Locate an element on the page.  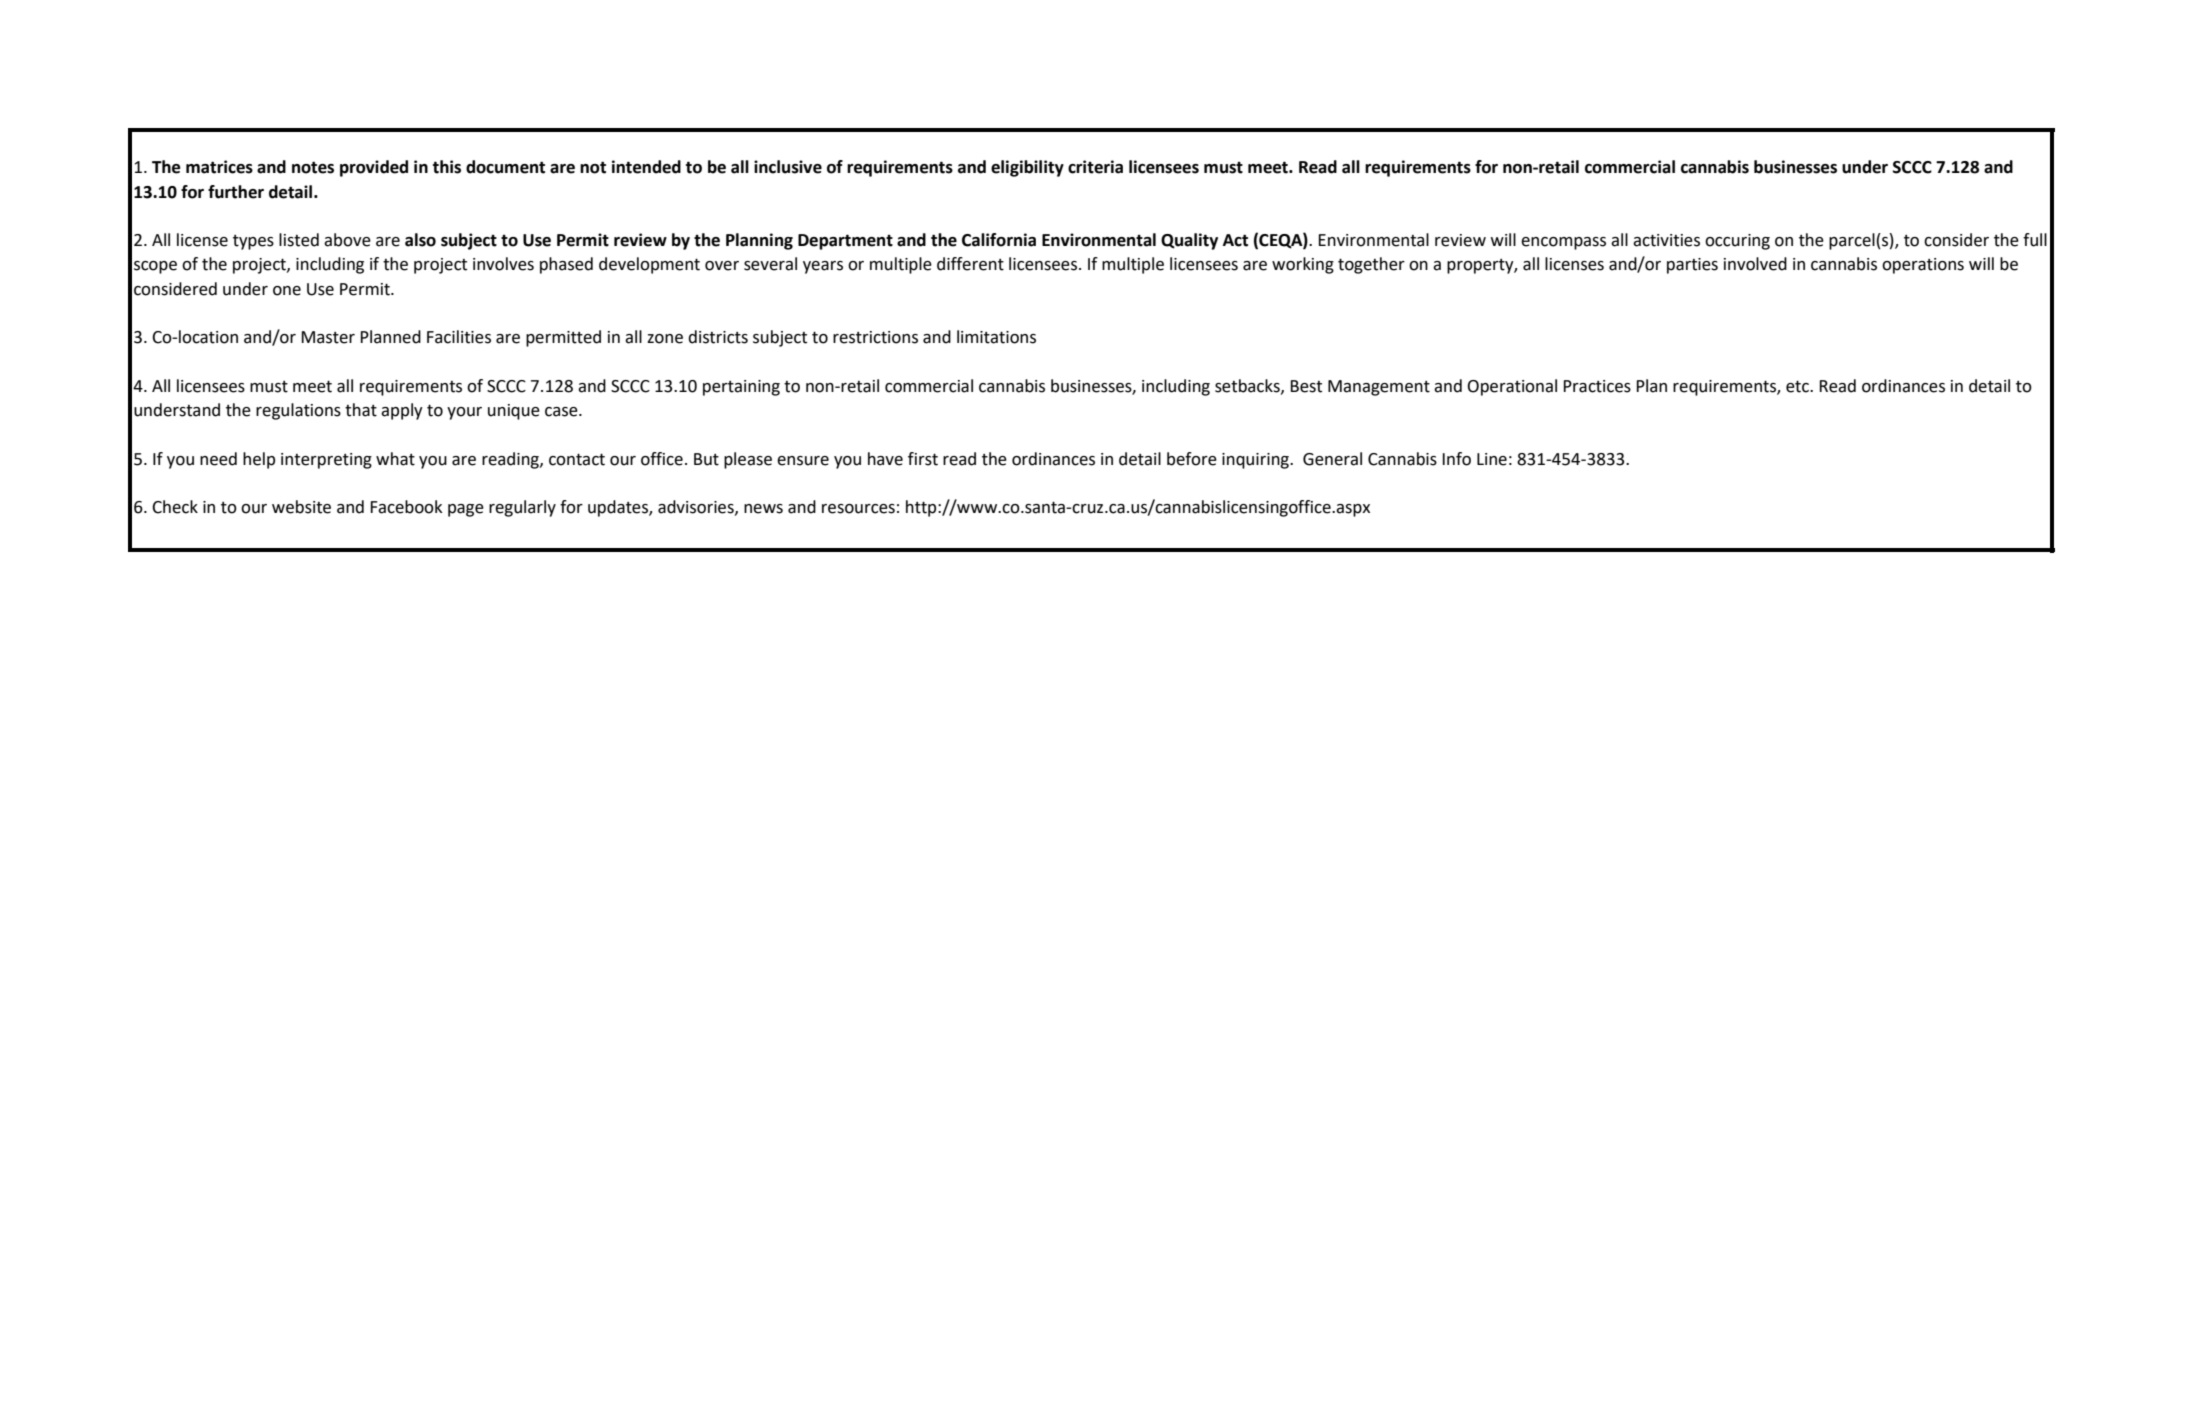
Facebook is located at coordinates (406, 507).
